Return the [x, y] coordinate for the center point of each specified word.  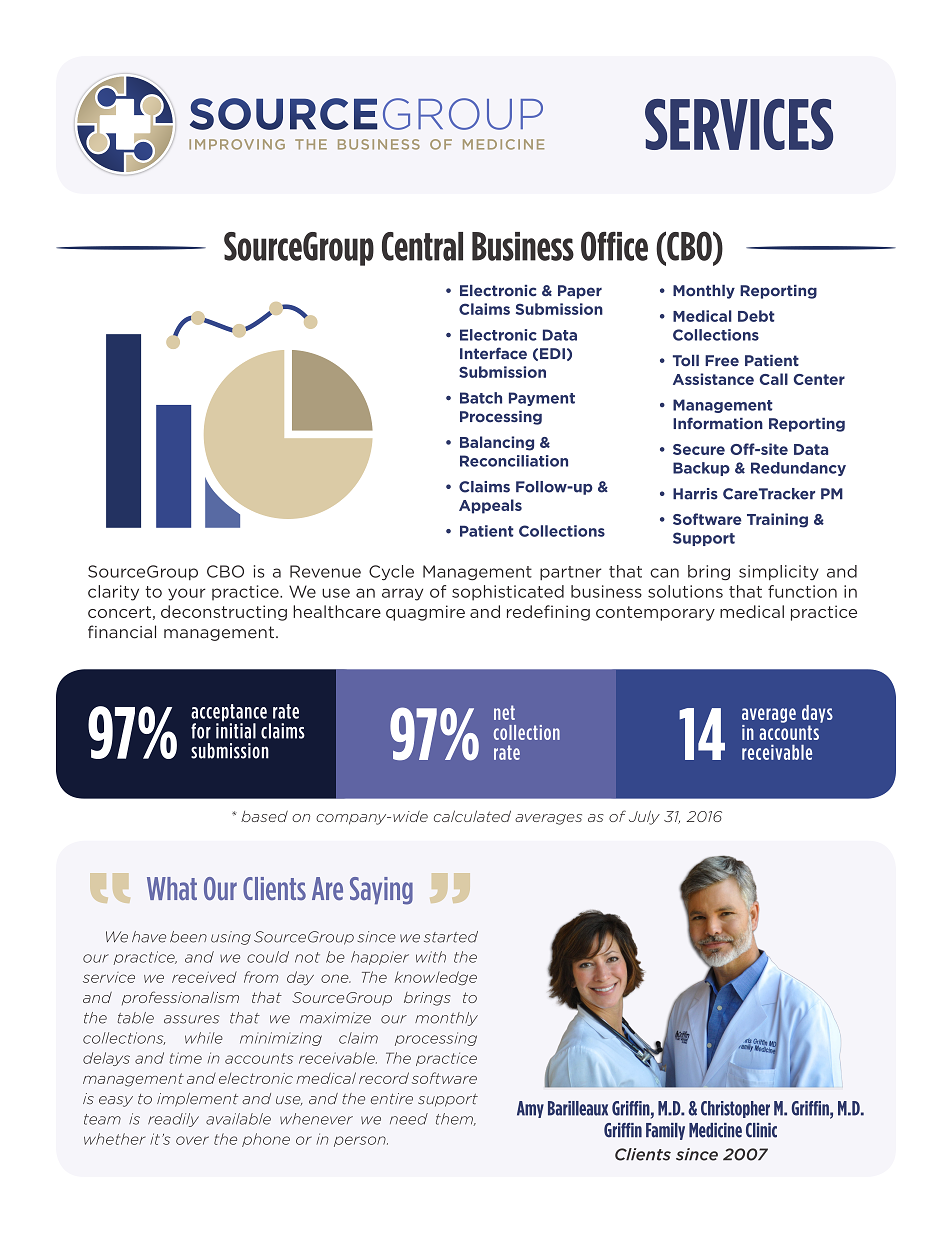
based [264, 816]
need [409, 1119]
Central [422, 246]
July [644, 817]
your [187, 594]
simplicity [779, 572]
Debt [756, 316]
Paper [580, 292]
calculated [472, 816]
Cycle [391, 573]
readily [173, 1120]
